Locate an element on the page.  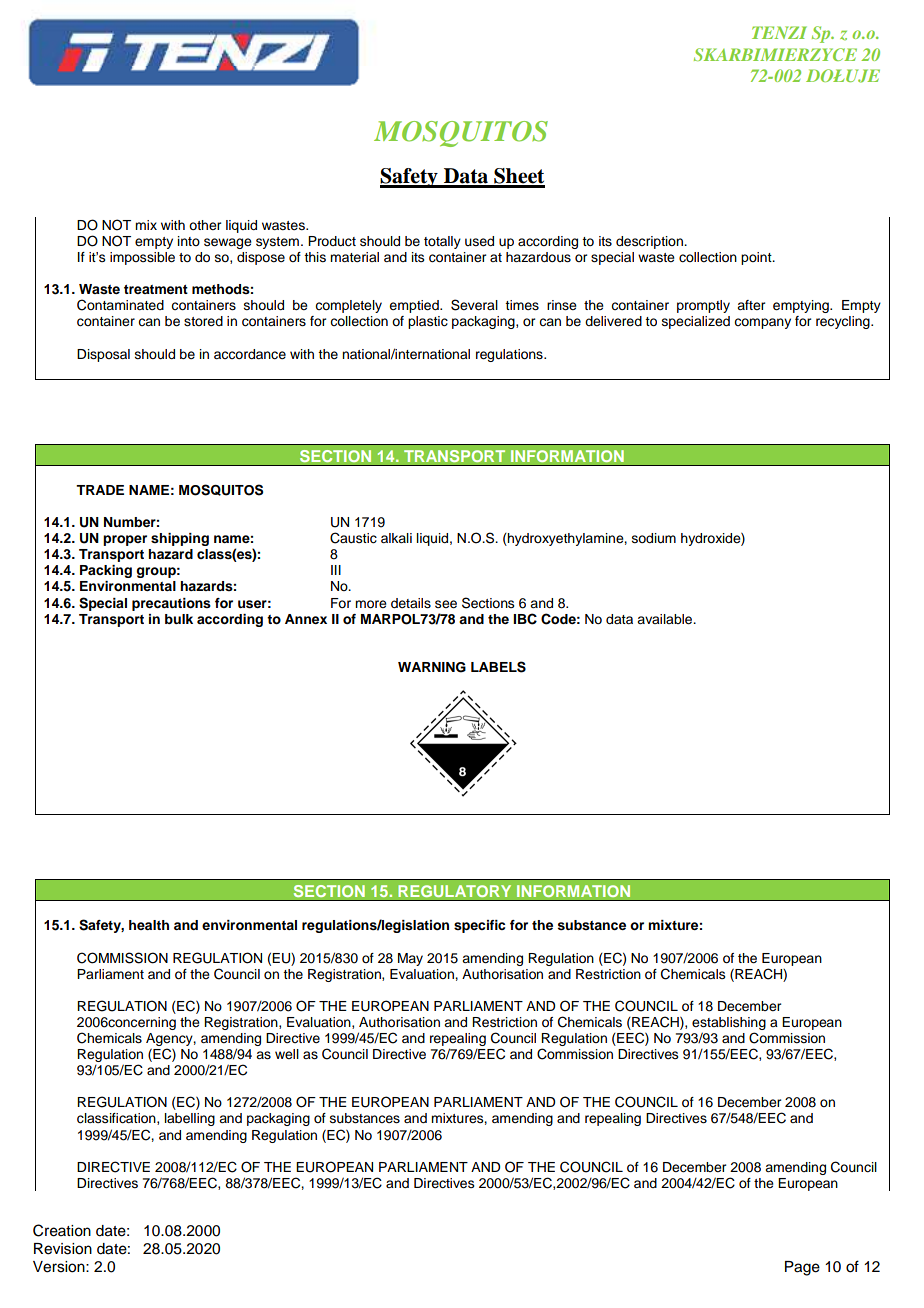
point is located at coordinates (757, 258).
